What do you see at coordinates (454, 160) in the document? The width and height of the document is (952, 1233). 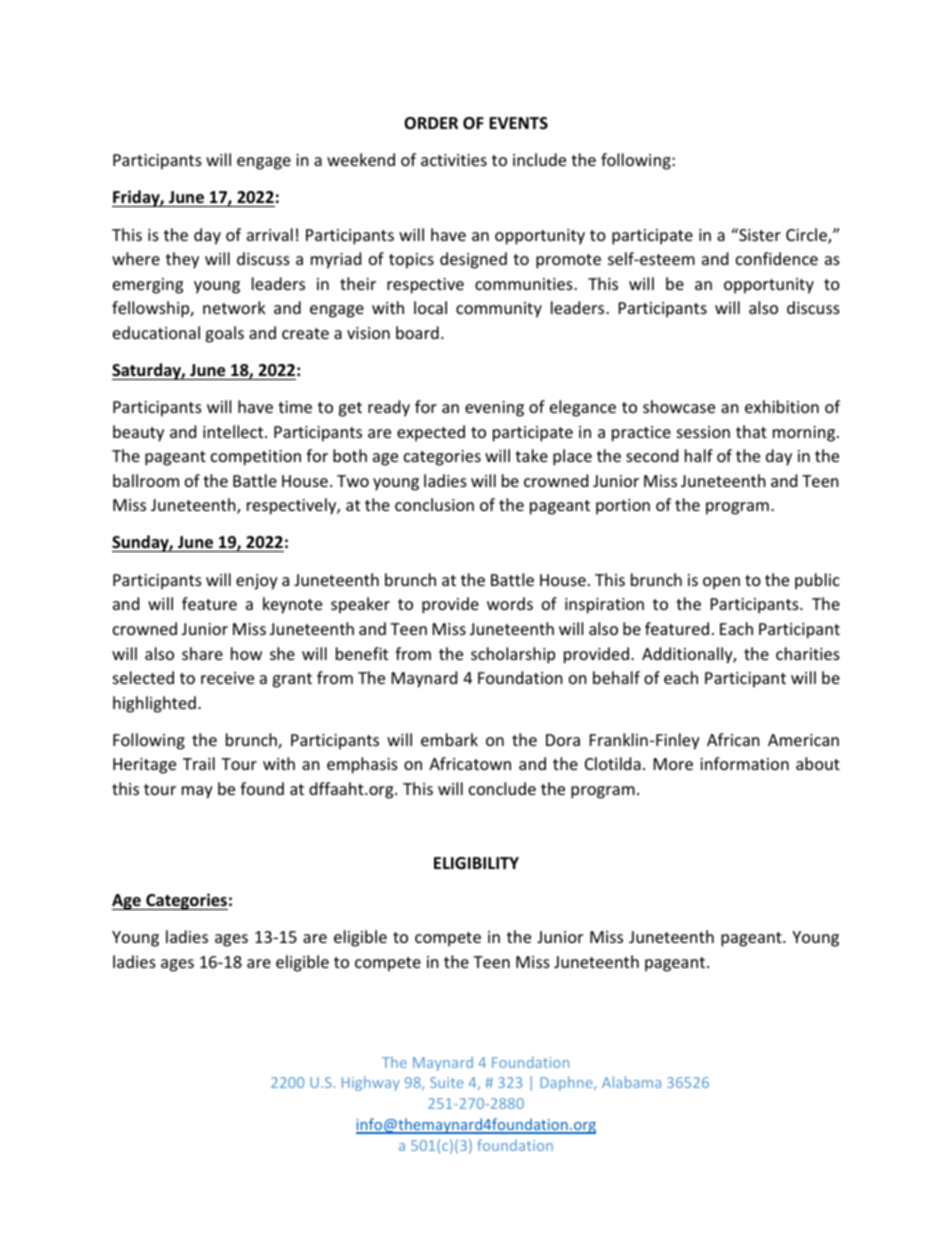 I see `activities` at bounding box center [454, 160].
